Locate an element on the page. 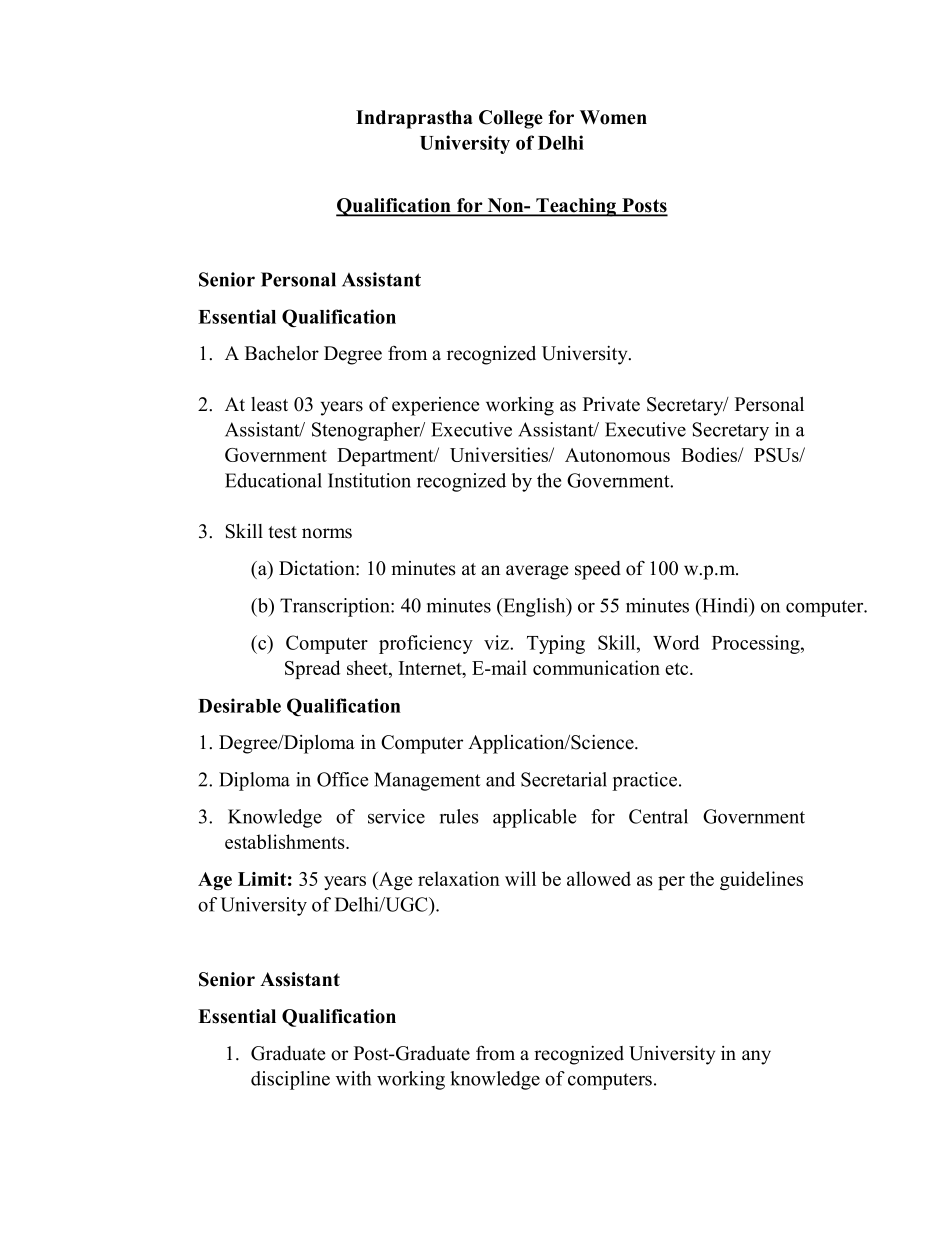 The width and height of the document is (952, 1233). discipline is located at coordinates (290, 1080).
